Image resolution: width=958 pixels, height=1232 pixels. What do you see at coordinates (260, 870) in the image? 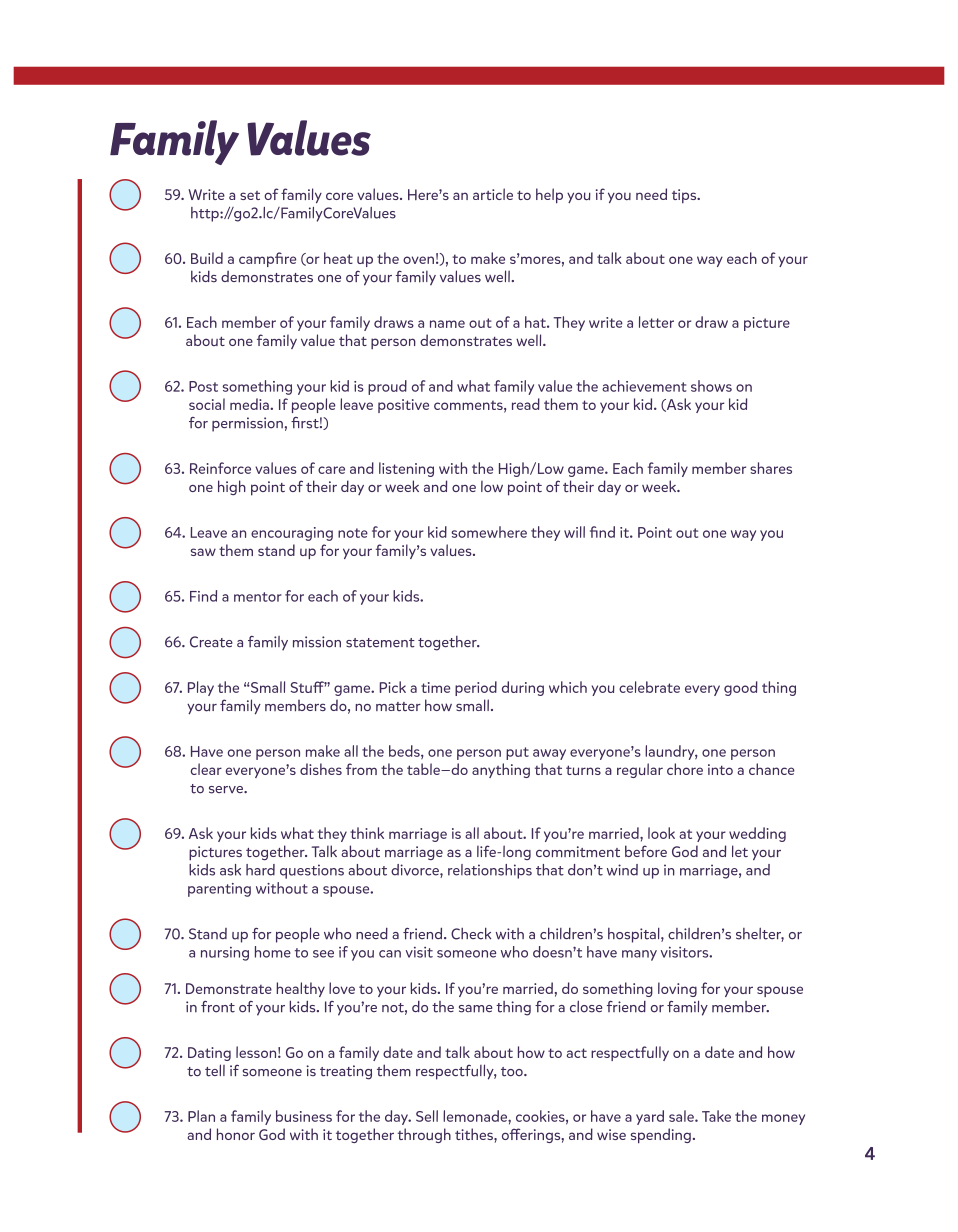
I see `hard` at bounding box center [260, 870].
